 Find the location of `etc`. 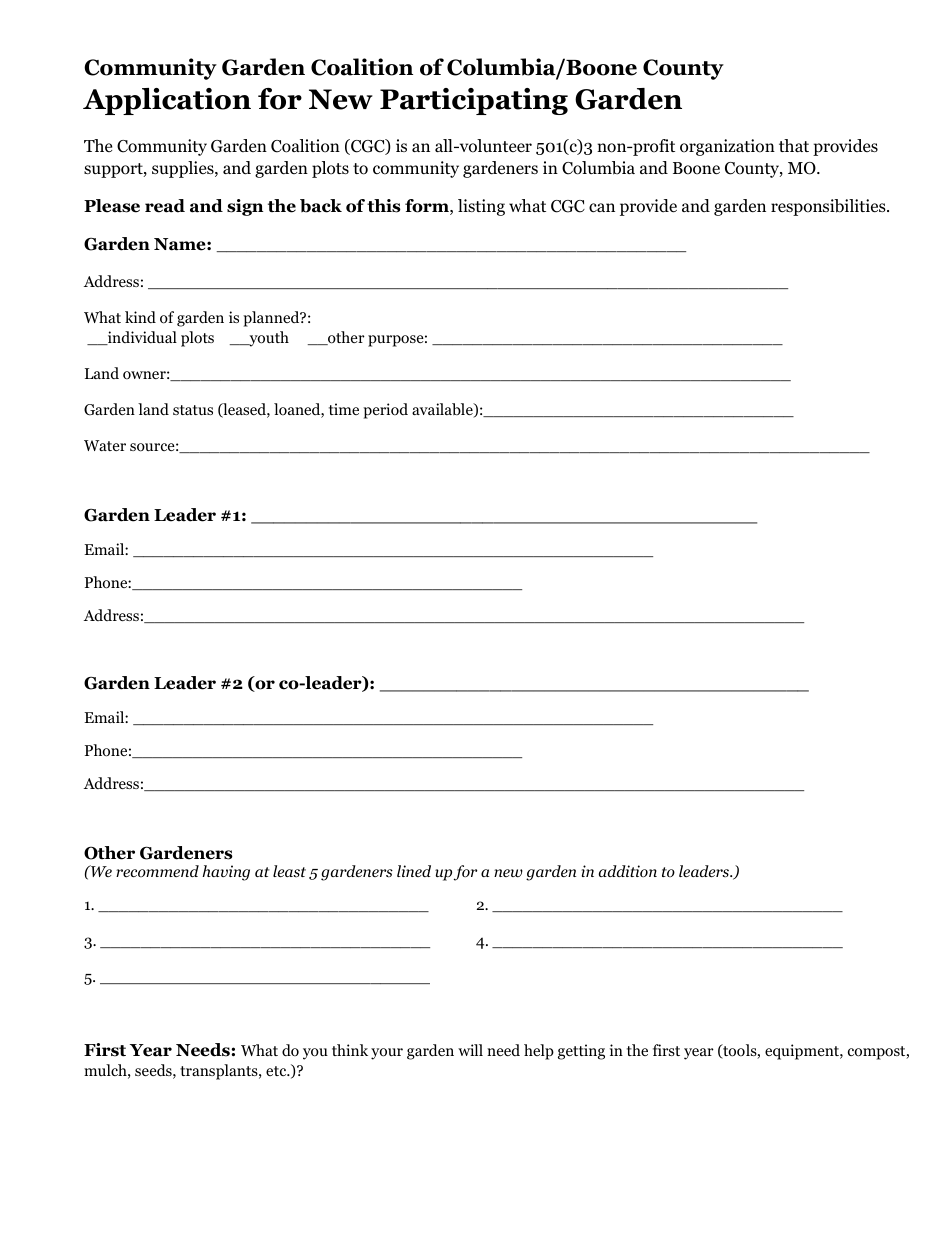

etc is located at coordinates (277, 1071).
